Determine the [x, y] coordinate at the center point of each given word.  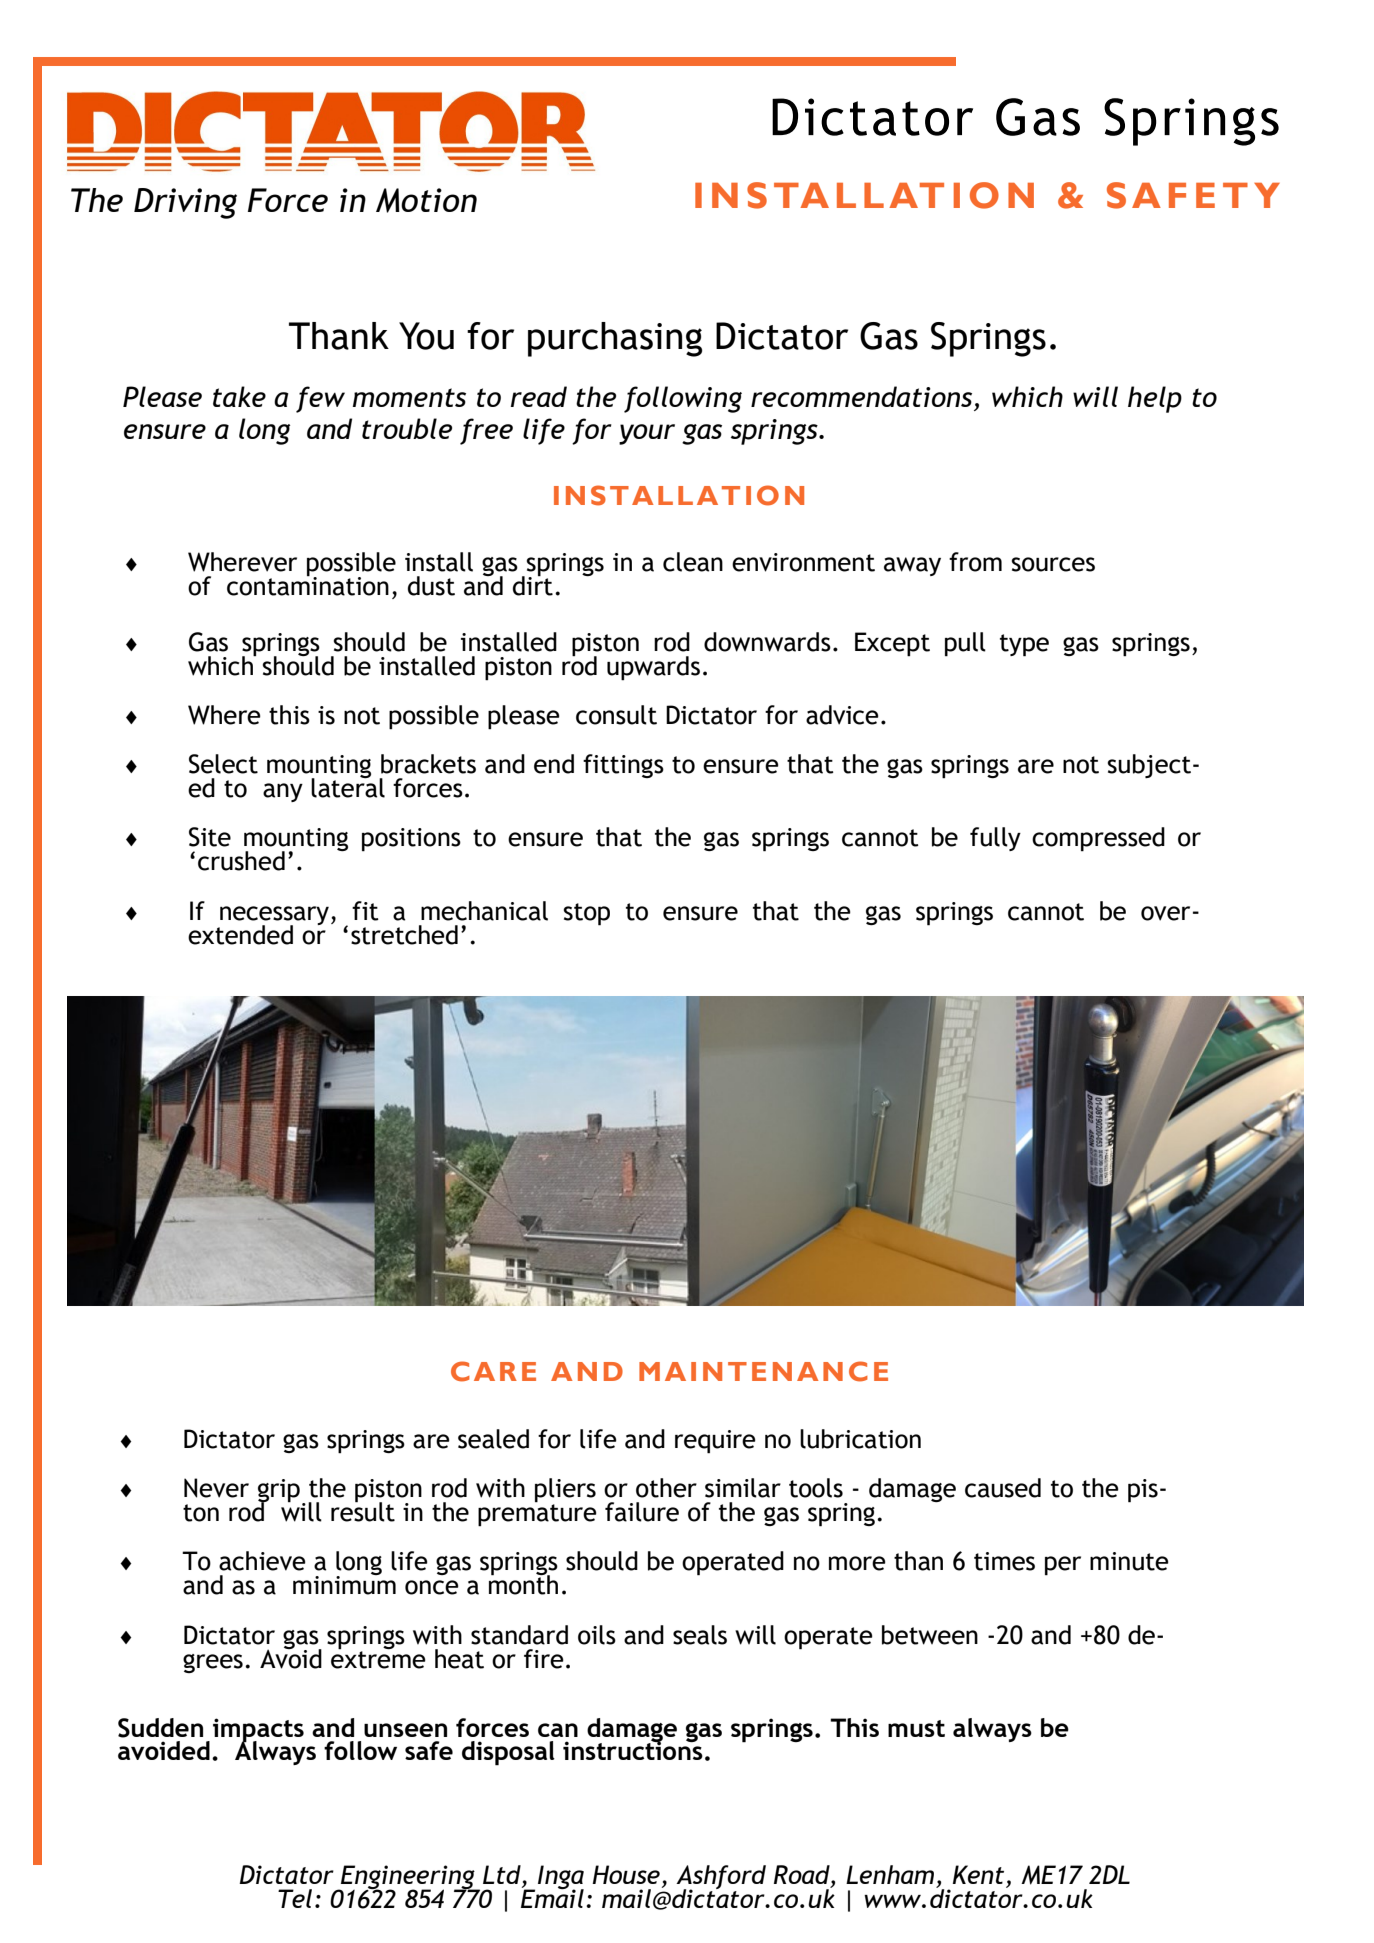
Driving [185, 203]
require [715, 1442]
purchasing [615, 339]
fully [995, 839]
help [1155, 399]
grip [279, 1491]
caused [1003, 1488]
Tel [295, 1898]
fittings [623, 766]
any [283, 792]
